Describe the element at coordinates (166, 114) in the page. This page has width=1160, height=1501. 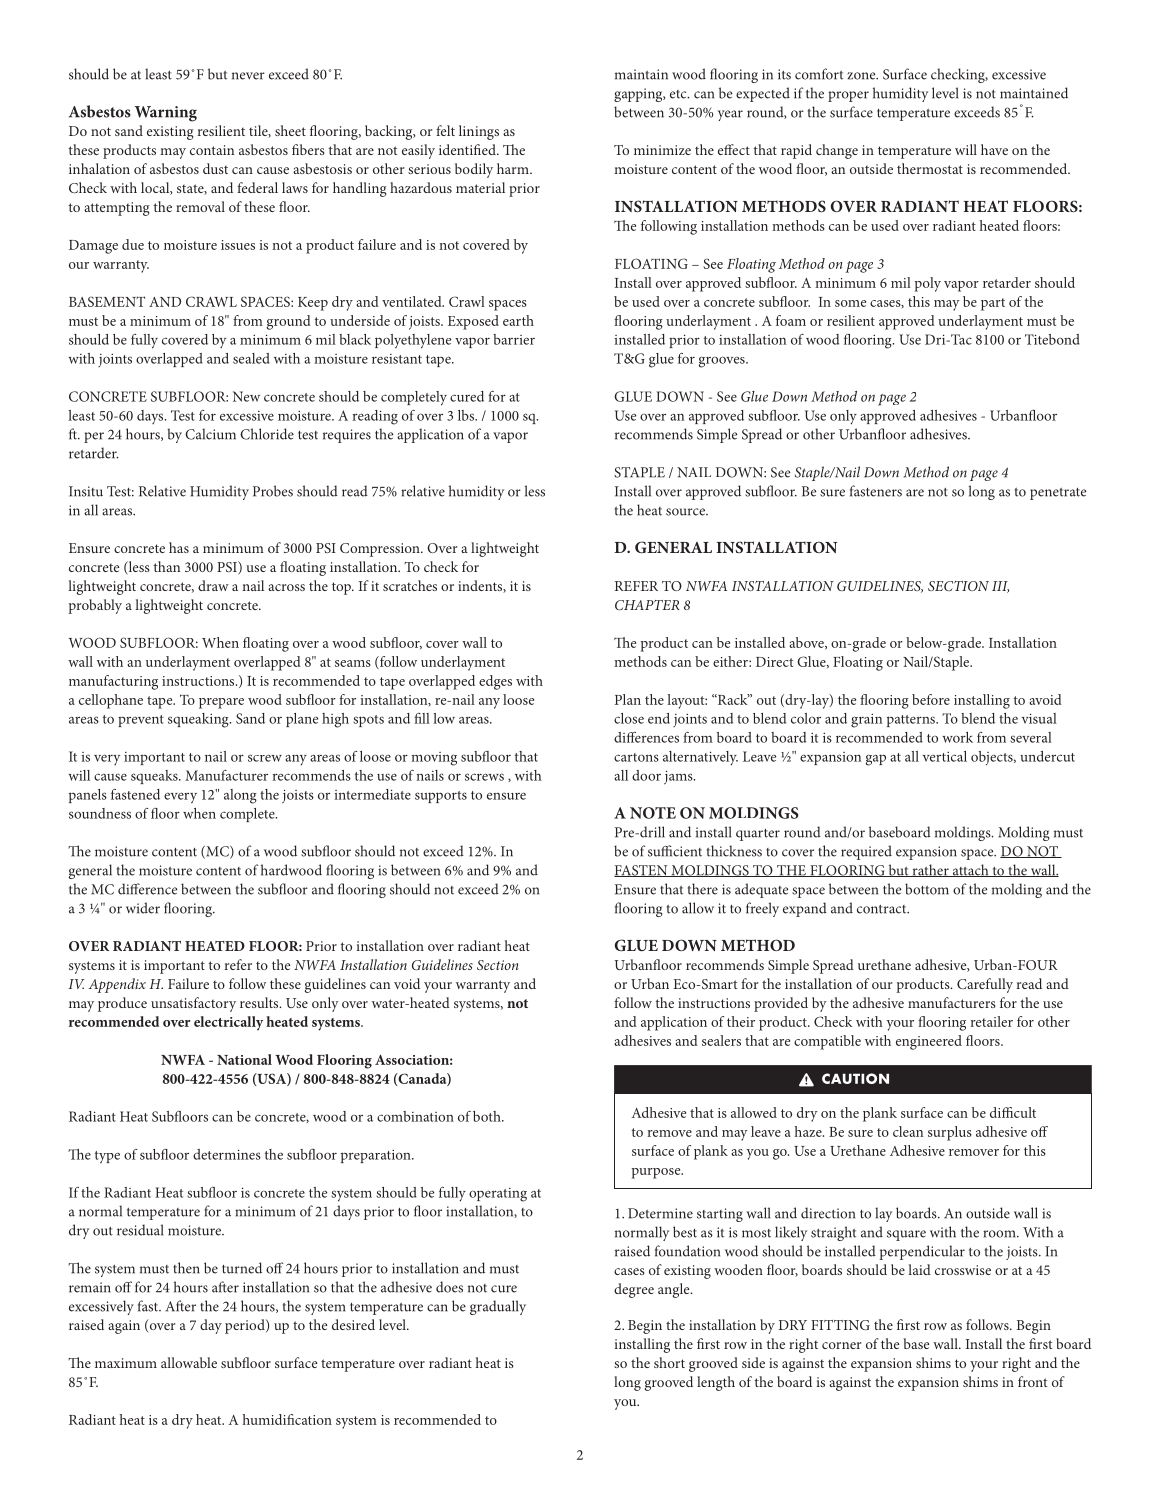
I see `Warning` at that location.
